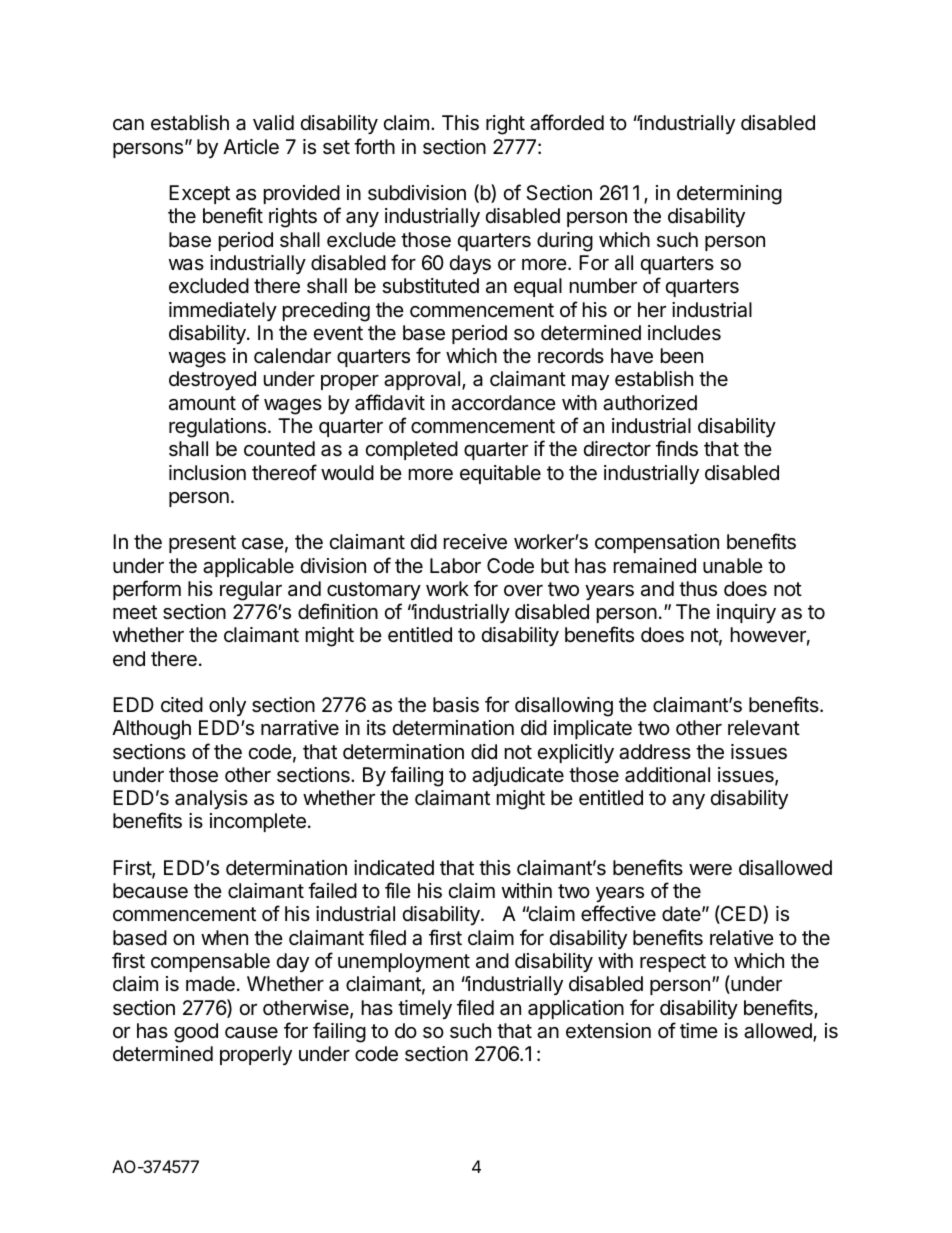  What do you see at coordinates (374, 146) in the screenshot?
I see `forth` at bounding box center [374, 146].
